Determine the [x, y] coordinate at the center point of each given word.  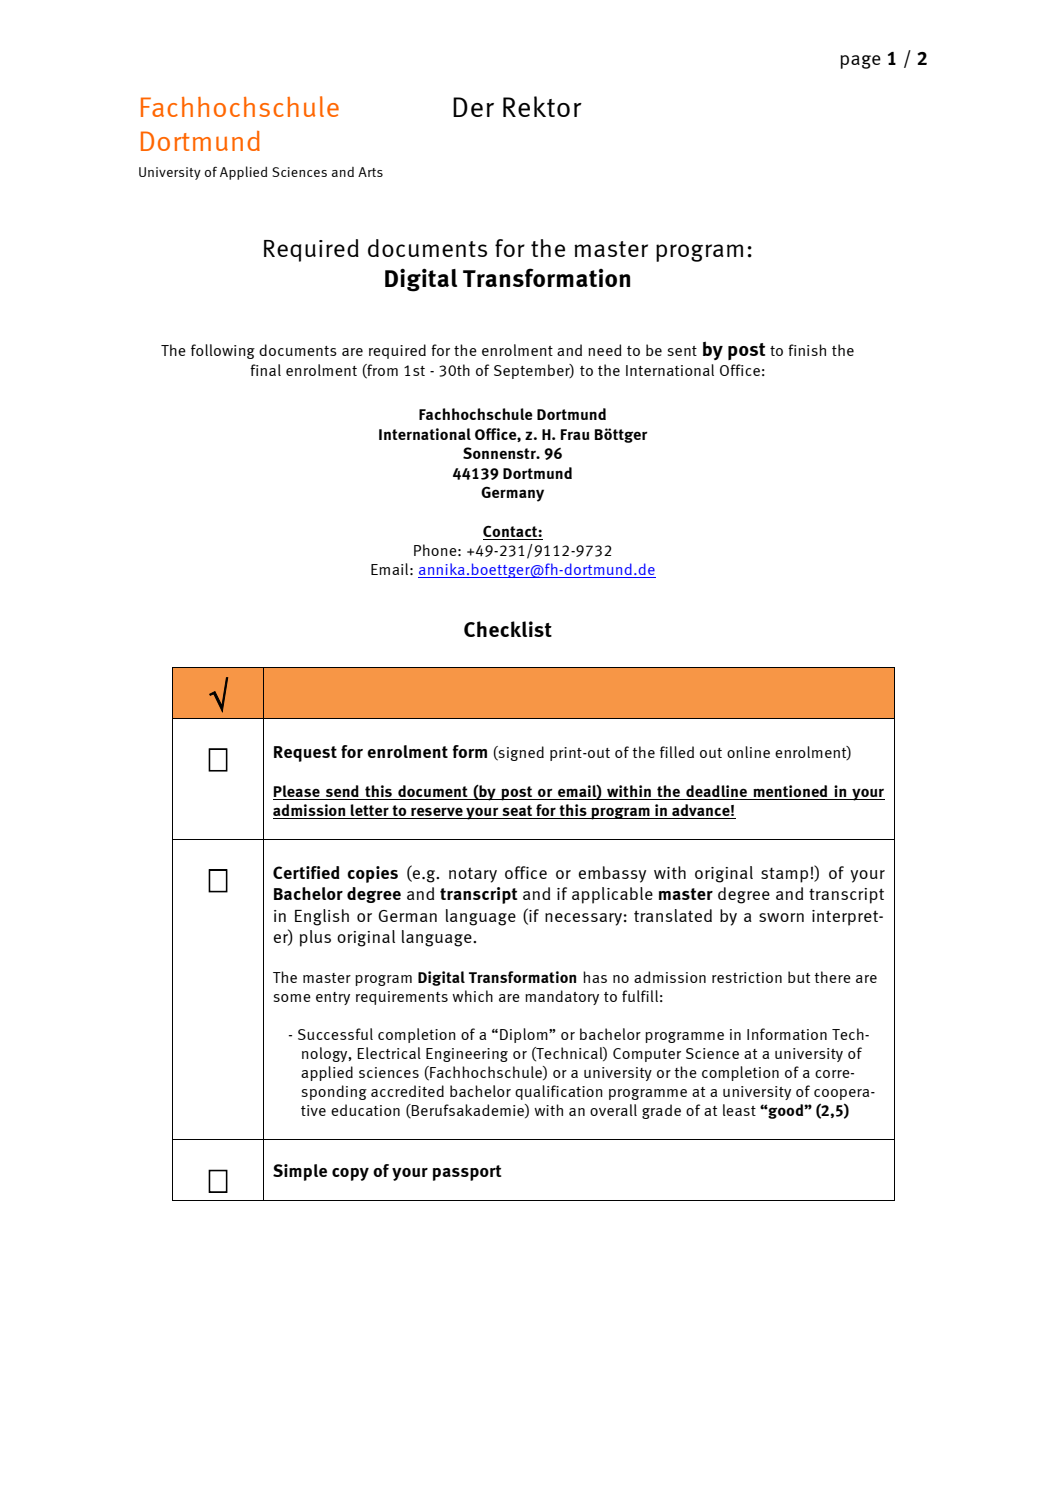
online [748, 752]
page [860, 62]
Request [305, 754]
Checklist [508, 629]
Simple [300, 1172]
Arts [370, 172]
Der [473, 107]
